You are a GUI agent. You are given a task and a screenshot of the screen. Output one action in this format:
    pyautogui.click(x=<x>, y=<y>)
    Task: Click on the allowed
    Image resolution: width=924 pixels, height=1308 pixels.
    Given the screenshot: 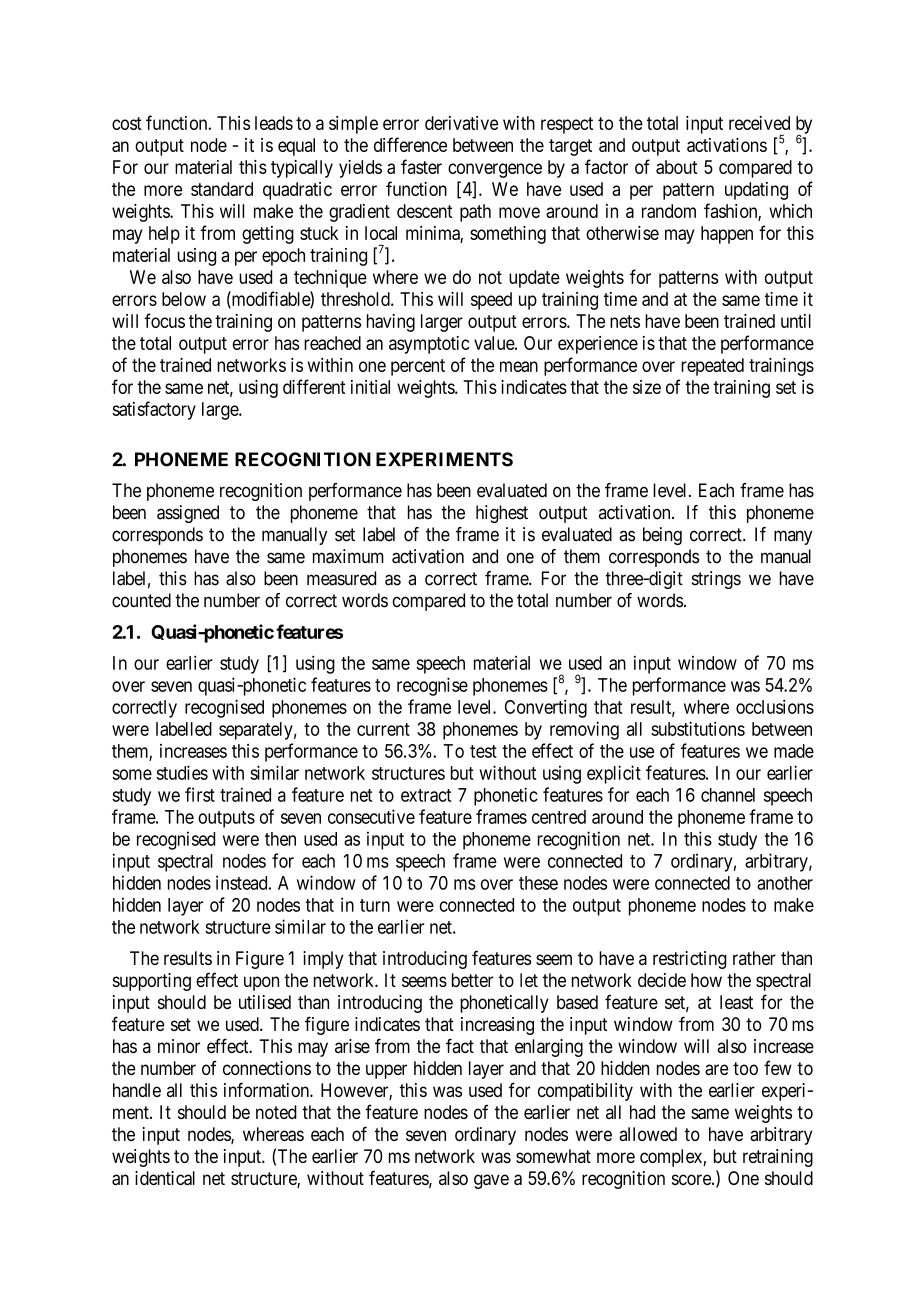 What is the action you would take?
    pyautogui.click(x=648, y=1134)
